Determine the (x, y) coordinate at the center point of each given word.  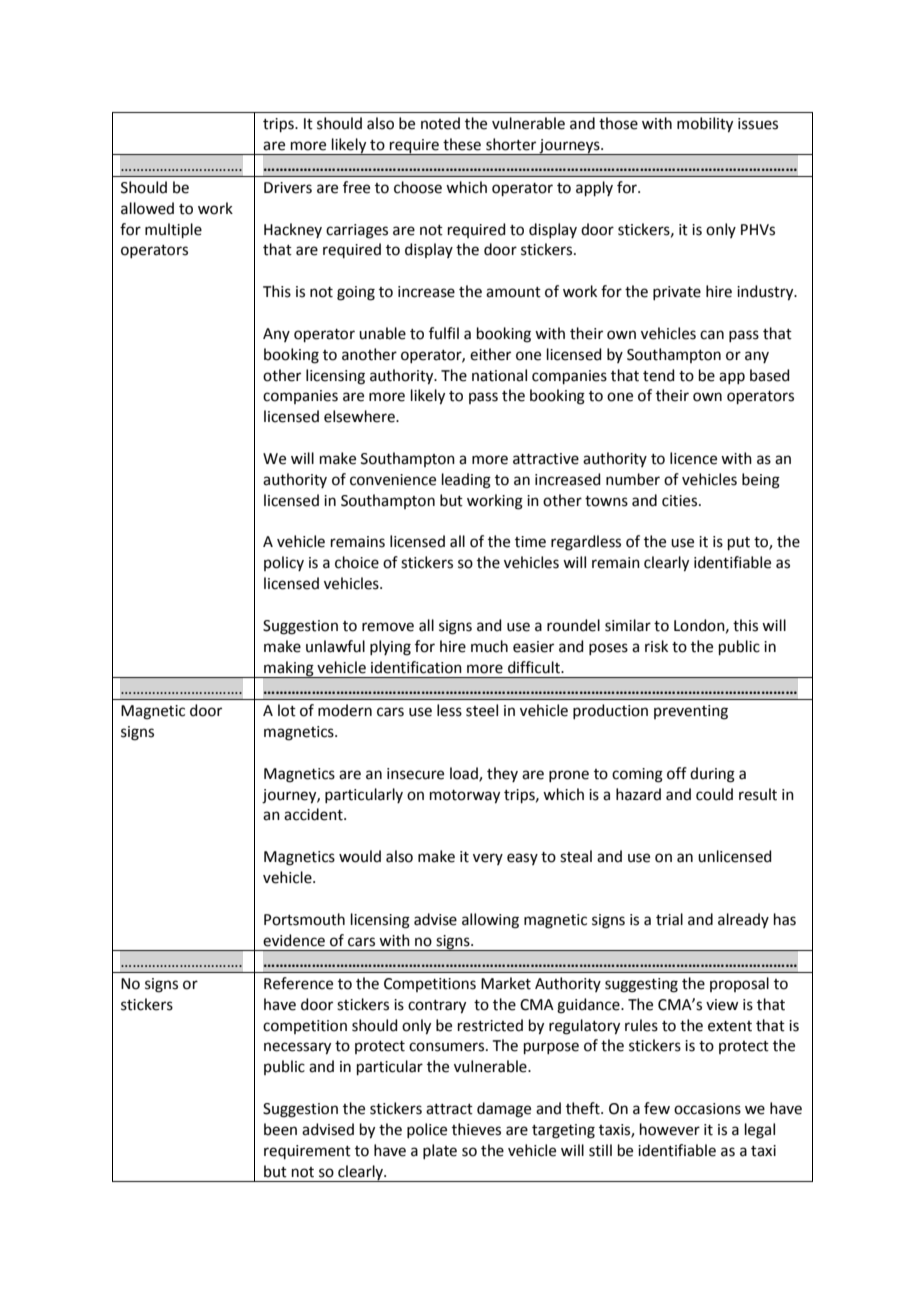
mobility (705, 125)
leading (466, 481)
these (462, 144)
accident (314, 814)
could (714, 794)
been (280, 1129)
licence (693, 458)
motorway (465, 797)
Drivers (288, 188)
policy (284, 563)
